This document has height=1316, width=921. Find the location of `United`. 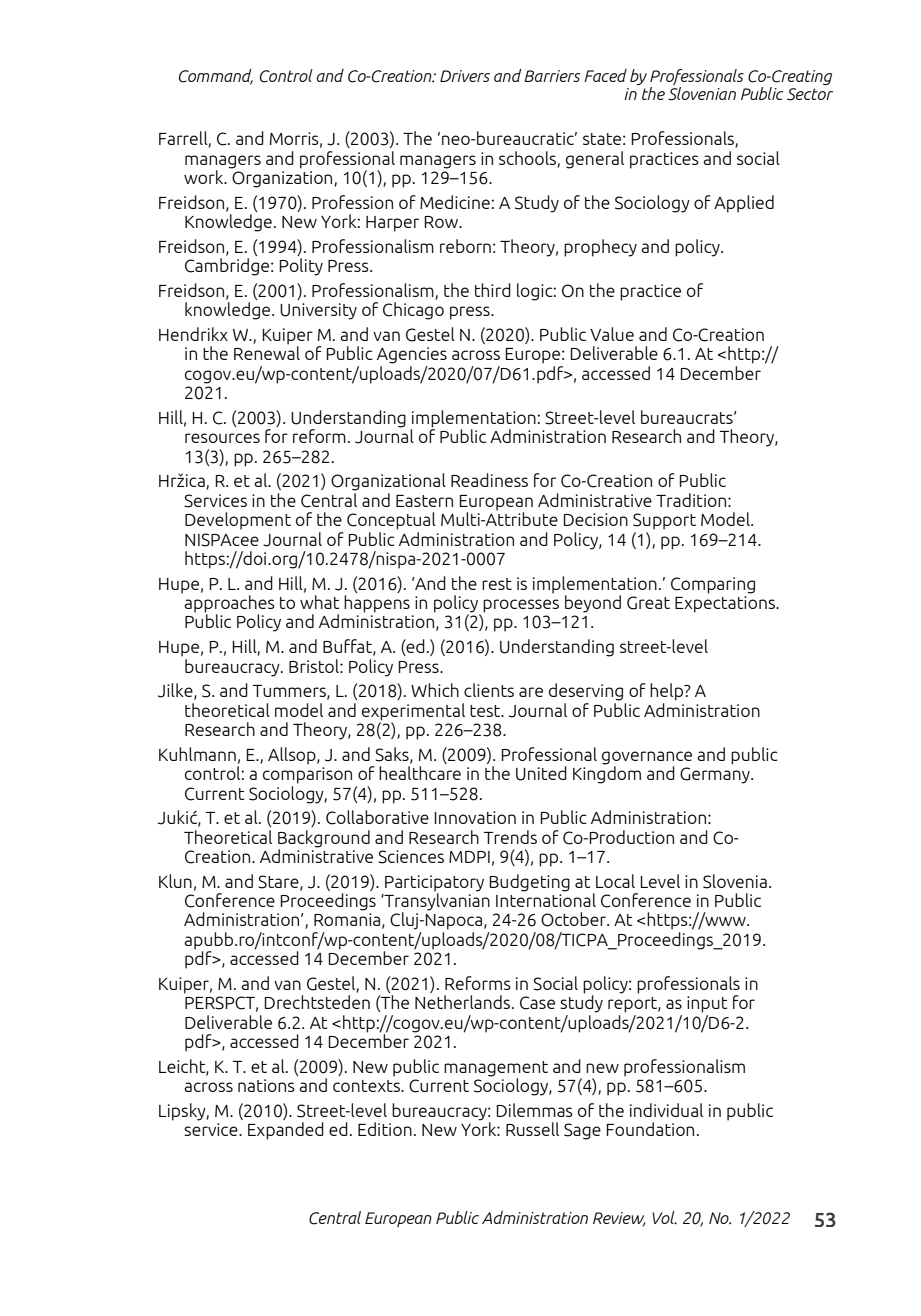

United is located at coordinates (541, 773).
